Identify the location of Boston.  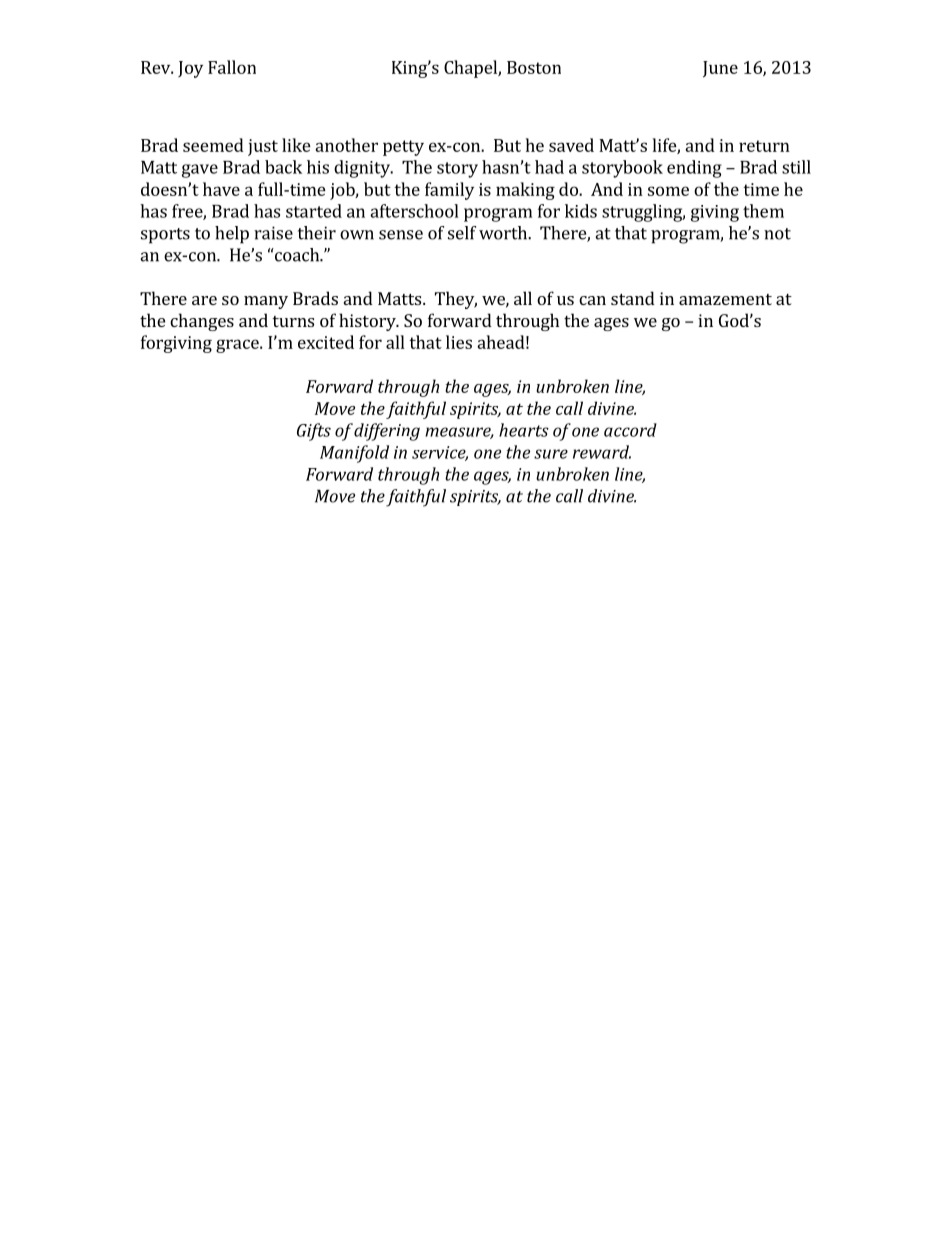
(534, 67).
